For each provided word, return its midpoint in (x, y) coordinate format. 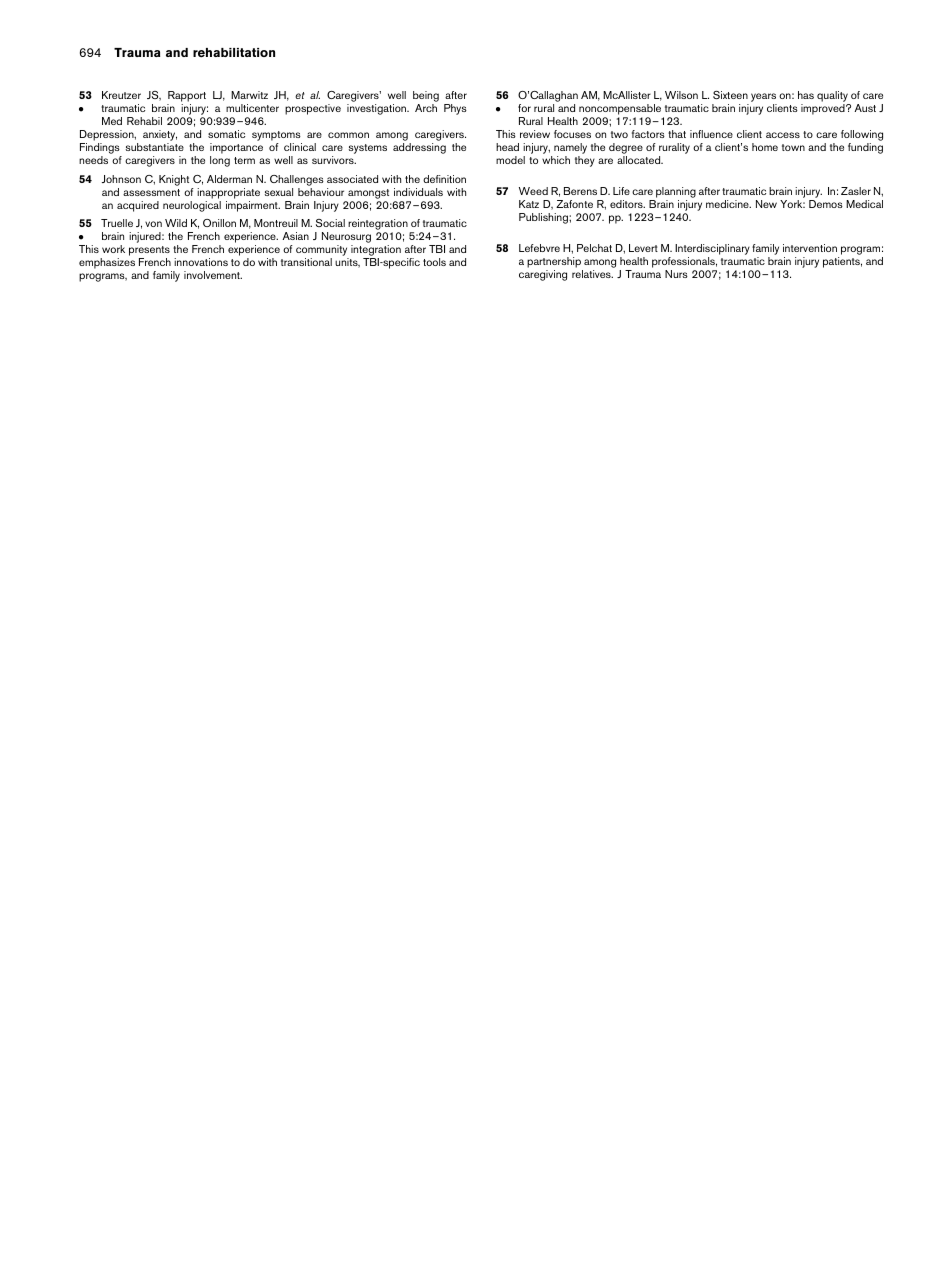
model (510, 160)
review (535, 134)
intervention (810, 248)
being (426, 98)
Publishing (544, 218)
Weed (533, 191)
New (766, 204)
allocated (640, 160)
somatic (226, 134)
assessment (151, 192)
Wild (176, 223)
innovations (201, 262)
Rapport (186, 98)
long (220, 161)
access (783, 135)
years (764, 99)
